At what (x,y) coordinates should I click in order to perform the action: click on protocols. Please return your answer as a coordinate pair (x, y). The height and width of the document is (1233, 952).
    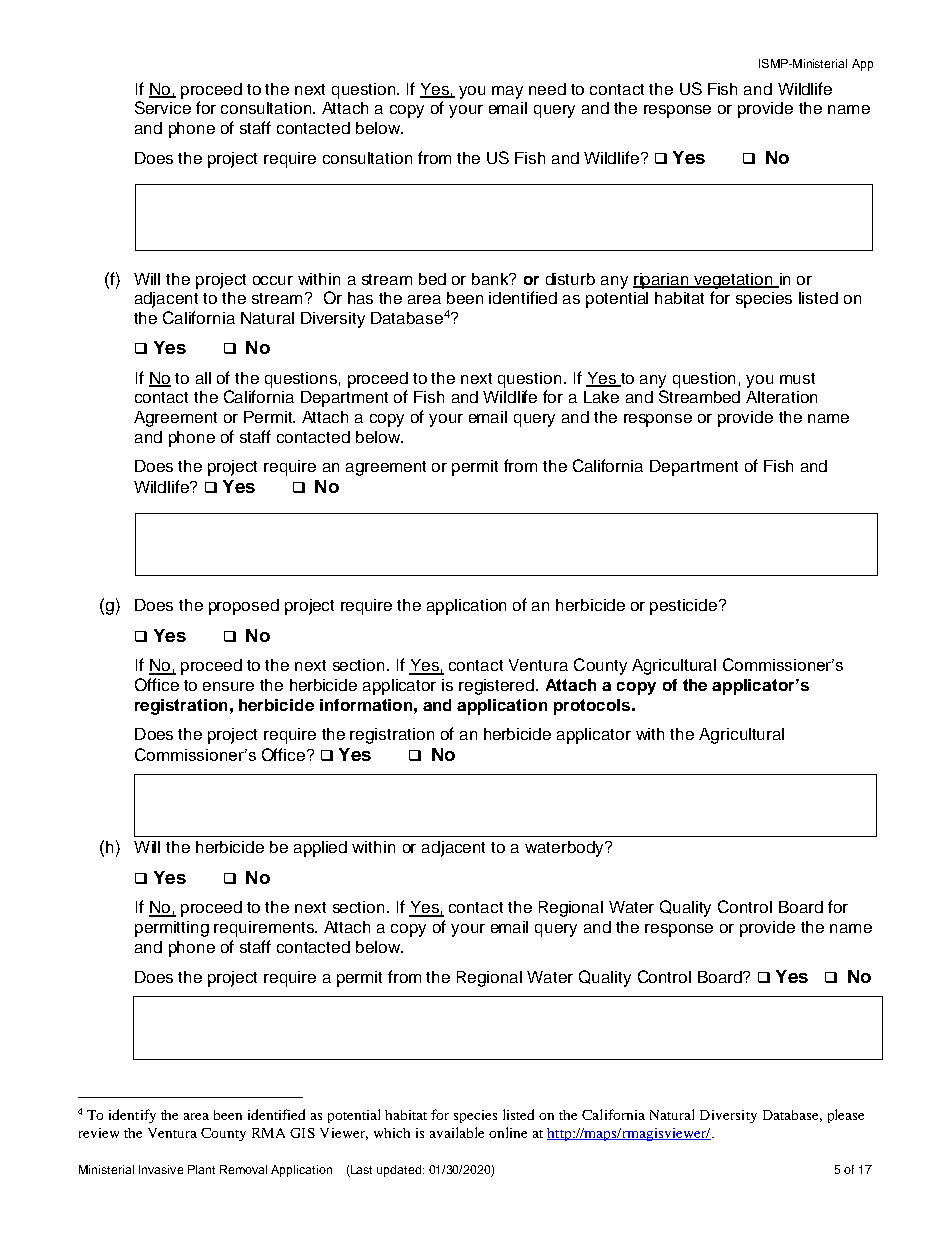
    Looking at the image, I should click on (593, 707).
